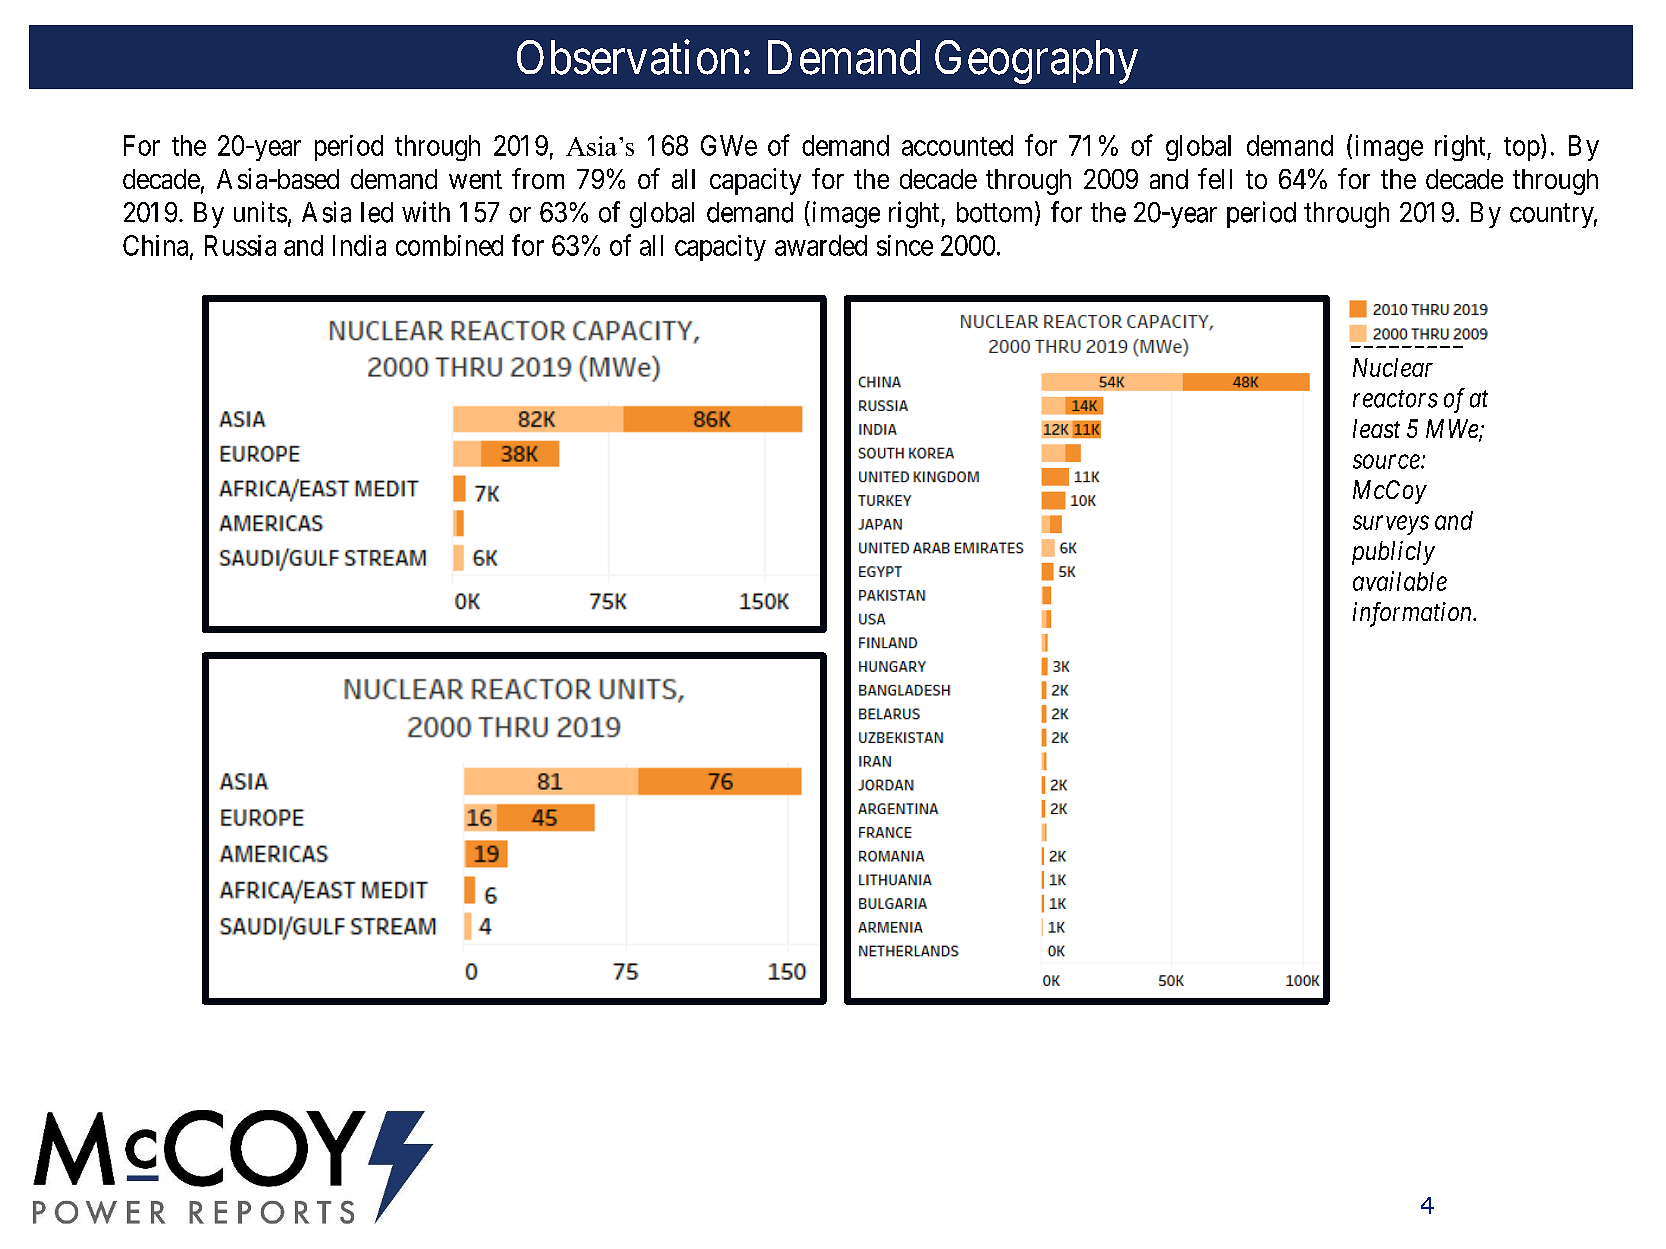  What do you see at coordinates (1393, 553) in the image?
I see `publicly` at bounding box center [1393, 553].
